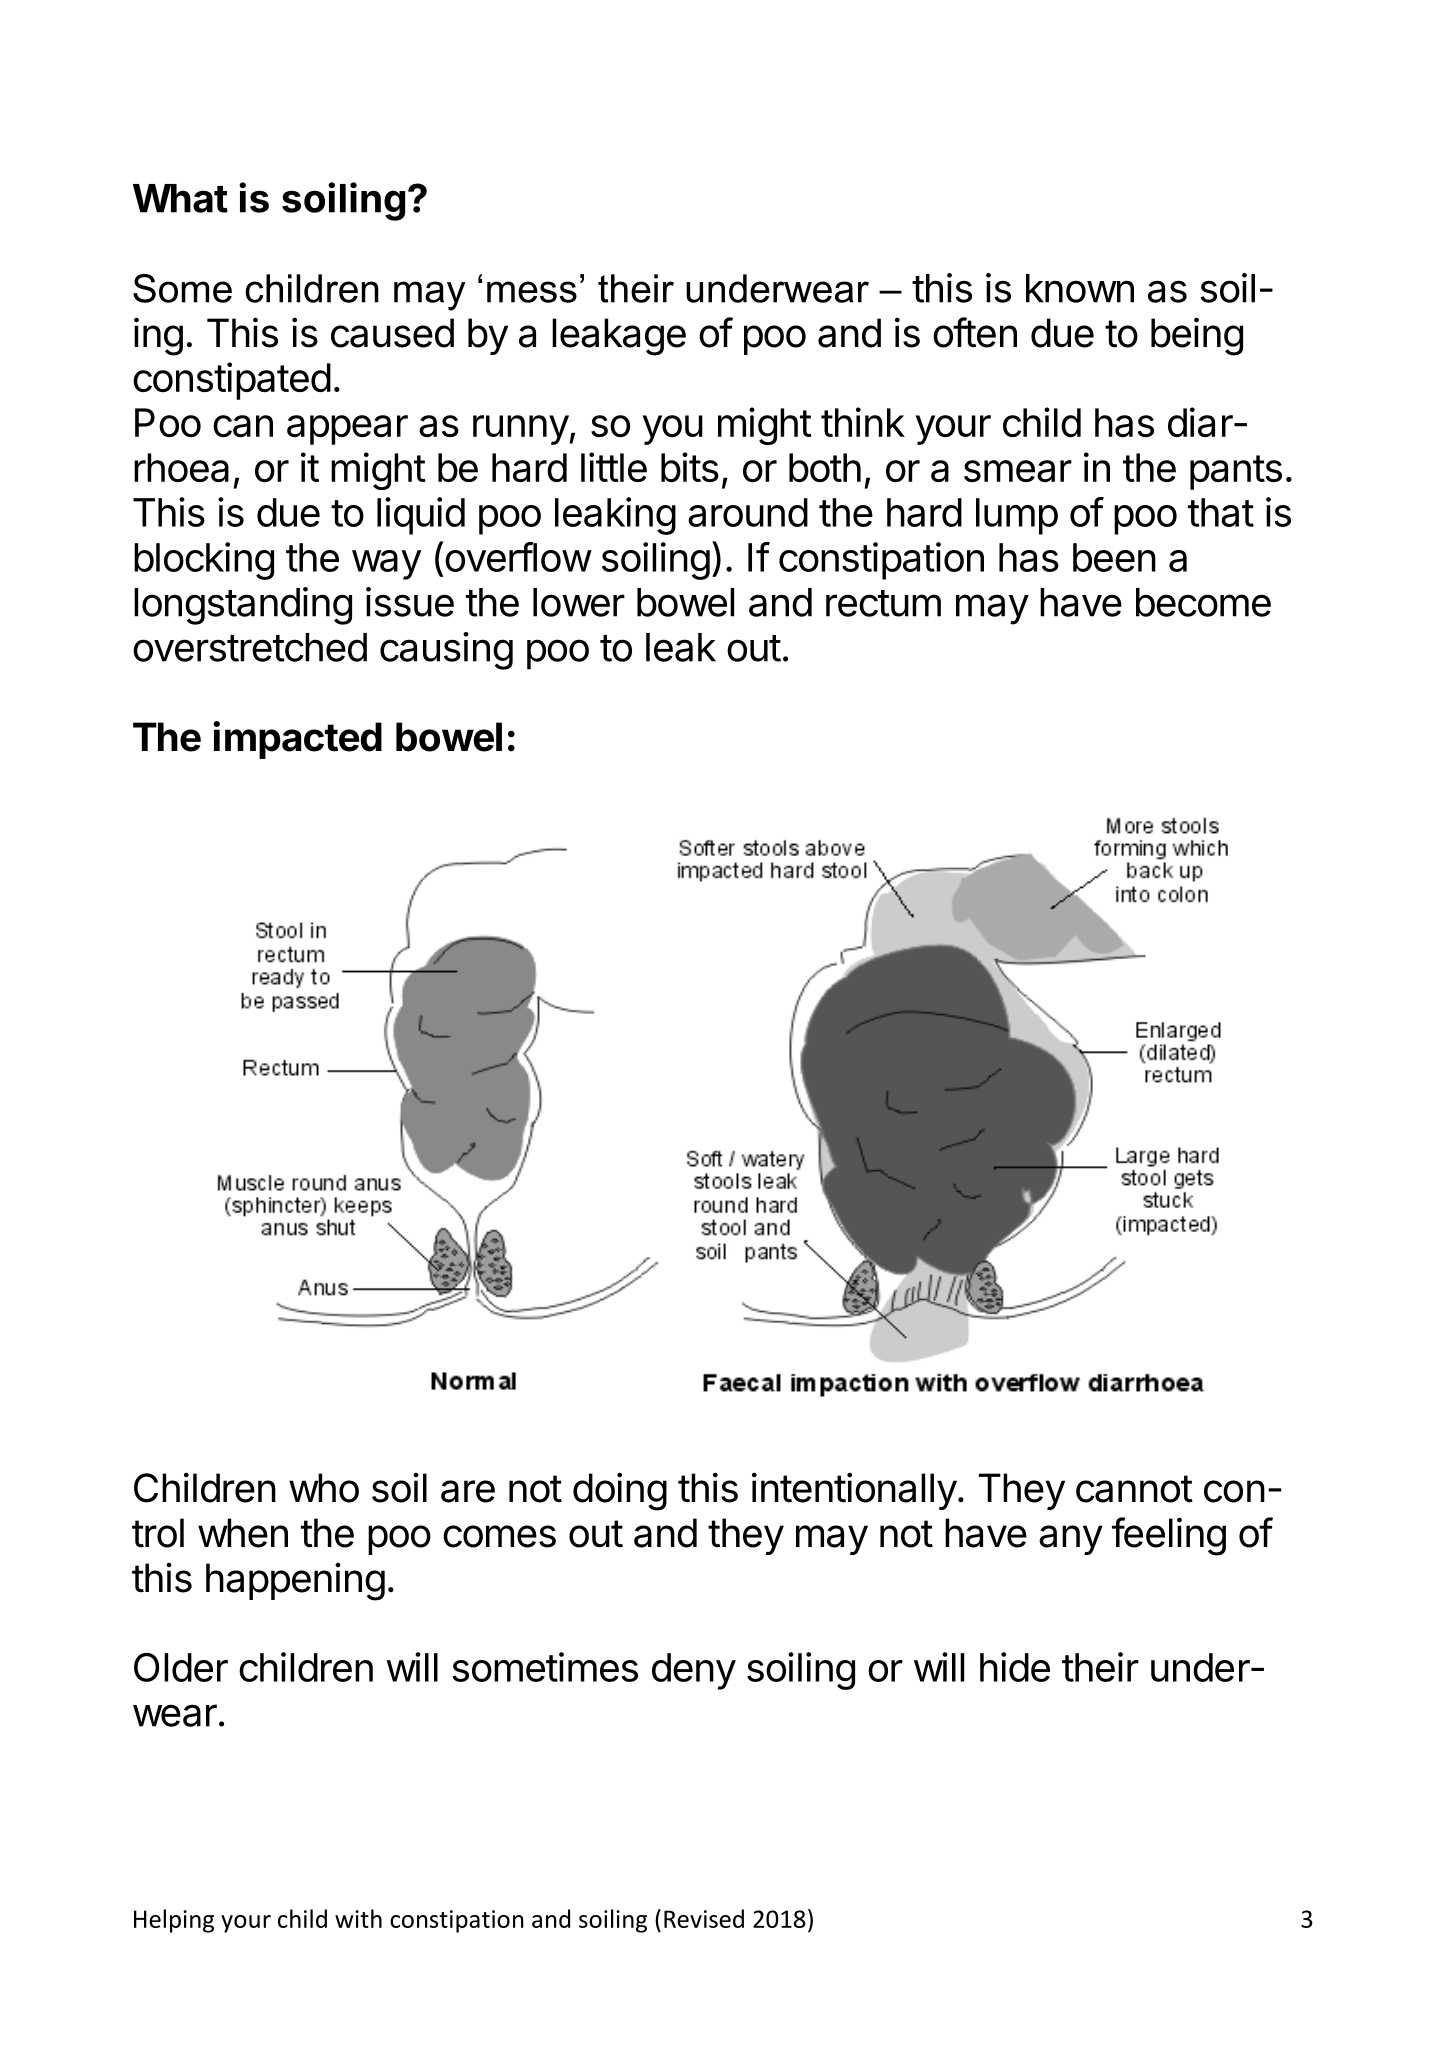 This screenshot has width=1452, height=2054. Describe the element at coordinates (854, 1491) in the screenshot. I see `intentionally` at that location.
